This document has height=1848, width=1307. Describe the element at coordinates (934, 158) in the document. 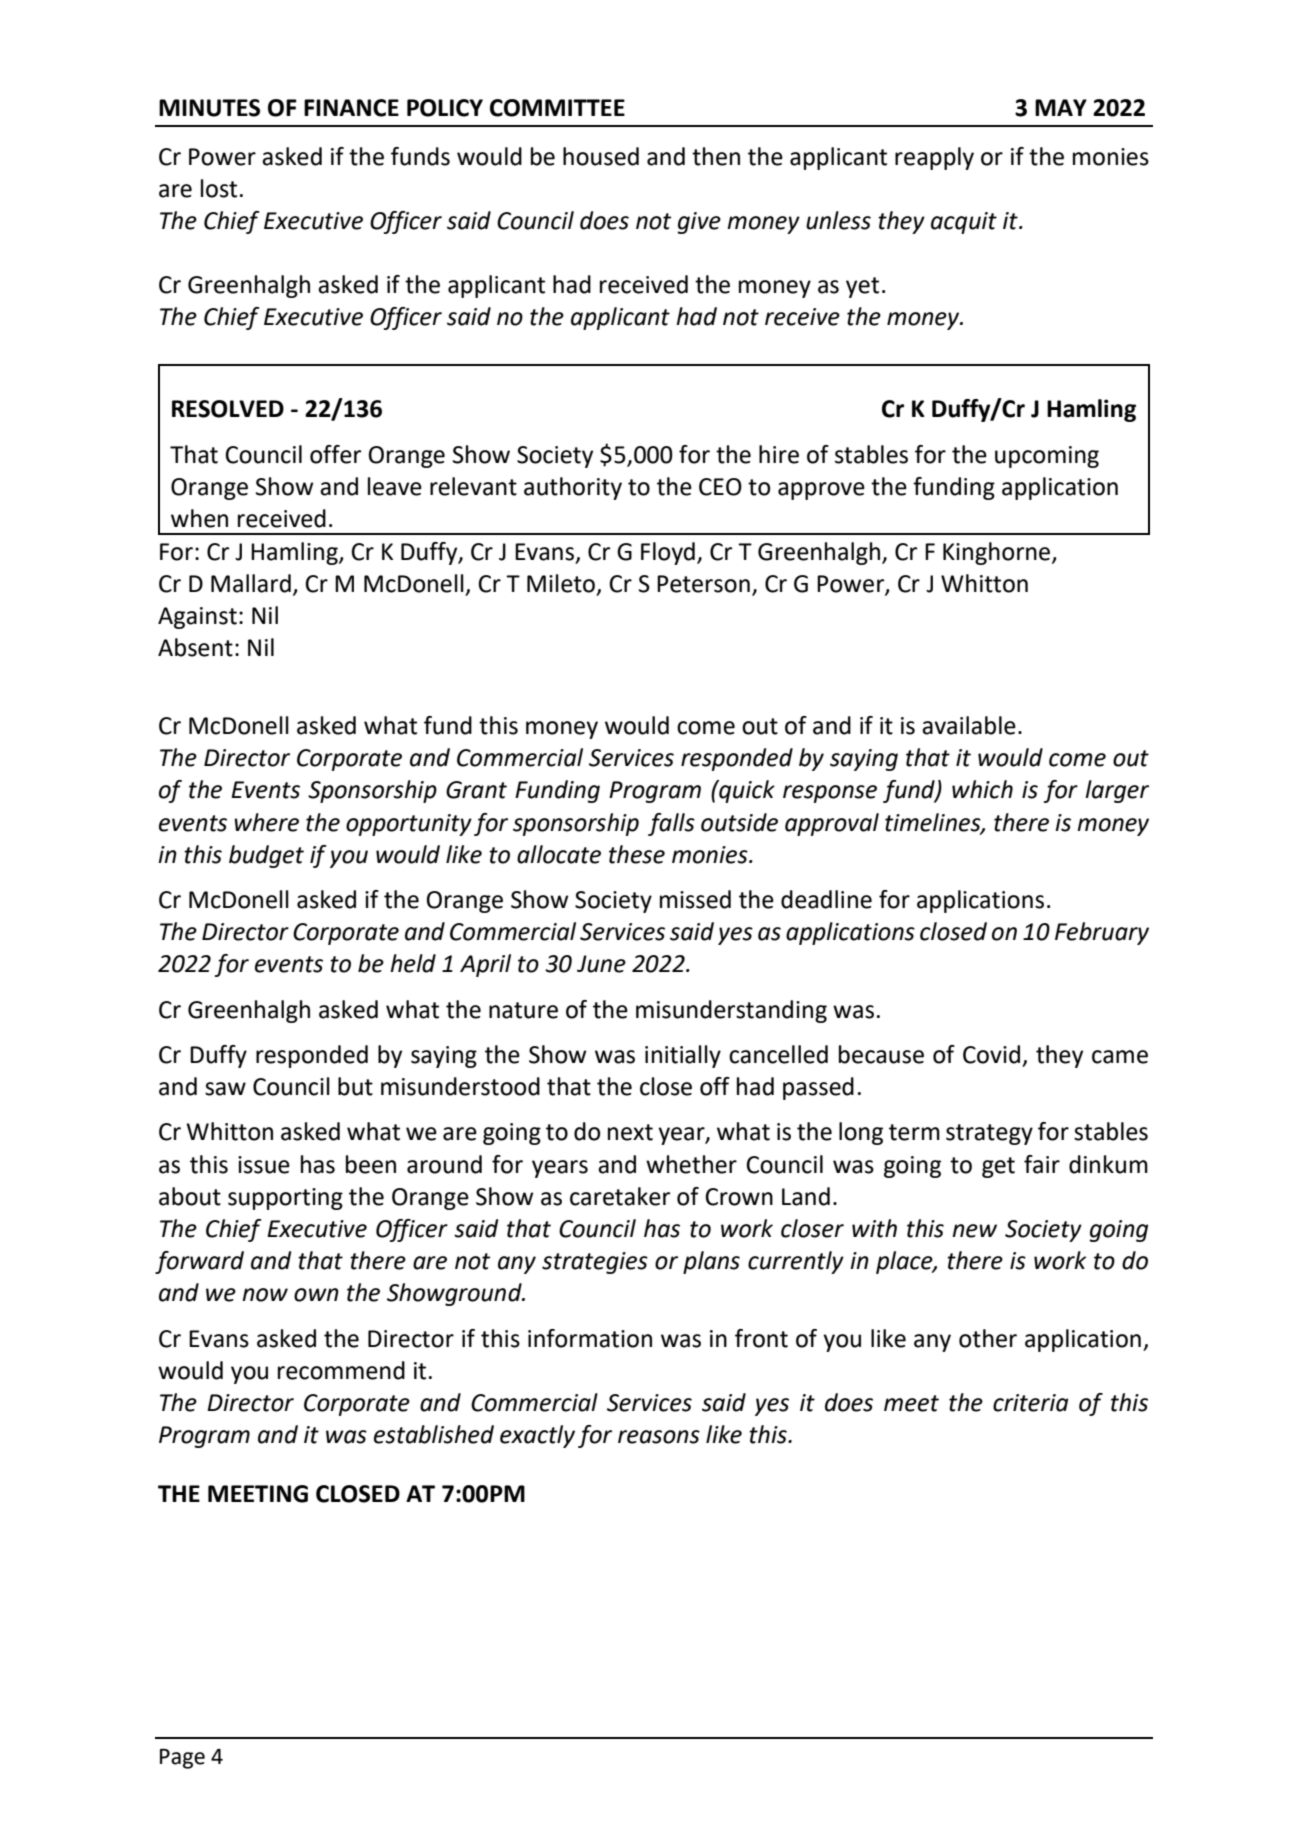

I see `reapply` at that location.
